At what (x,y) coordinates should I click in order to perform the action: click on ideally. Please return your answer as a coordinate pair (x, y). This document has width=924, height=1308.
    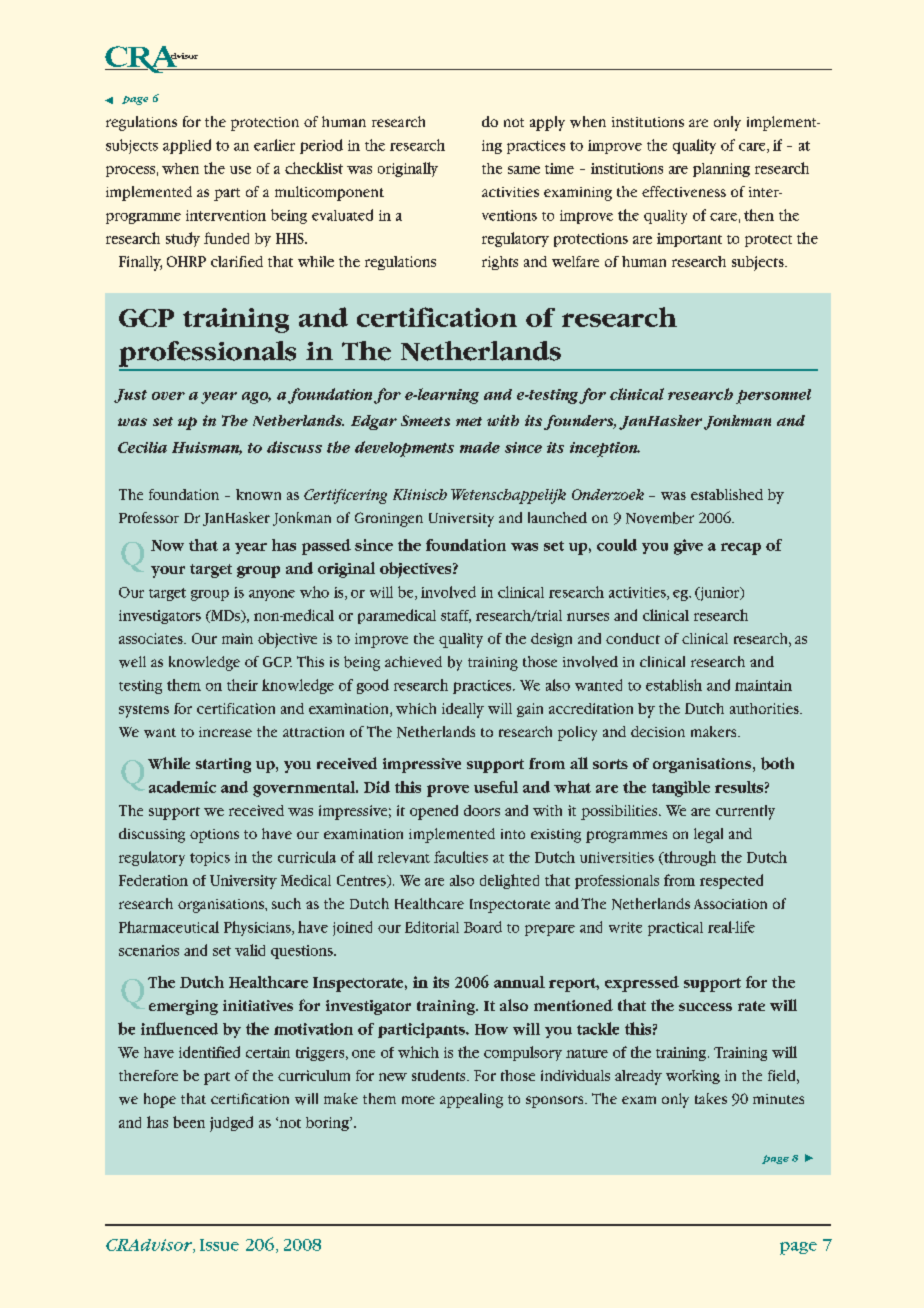
    Looking at the image, I should click on (463, 710).
